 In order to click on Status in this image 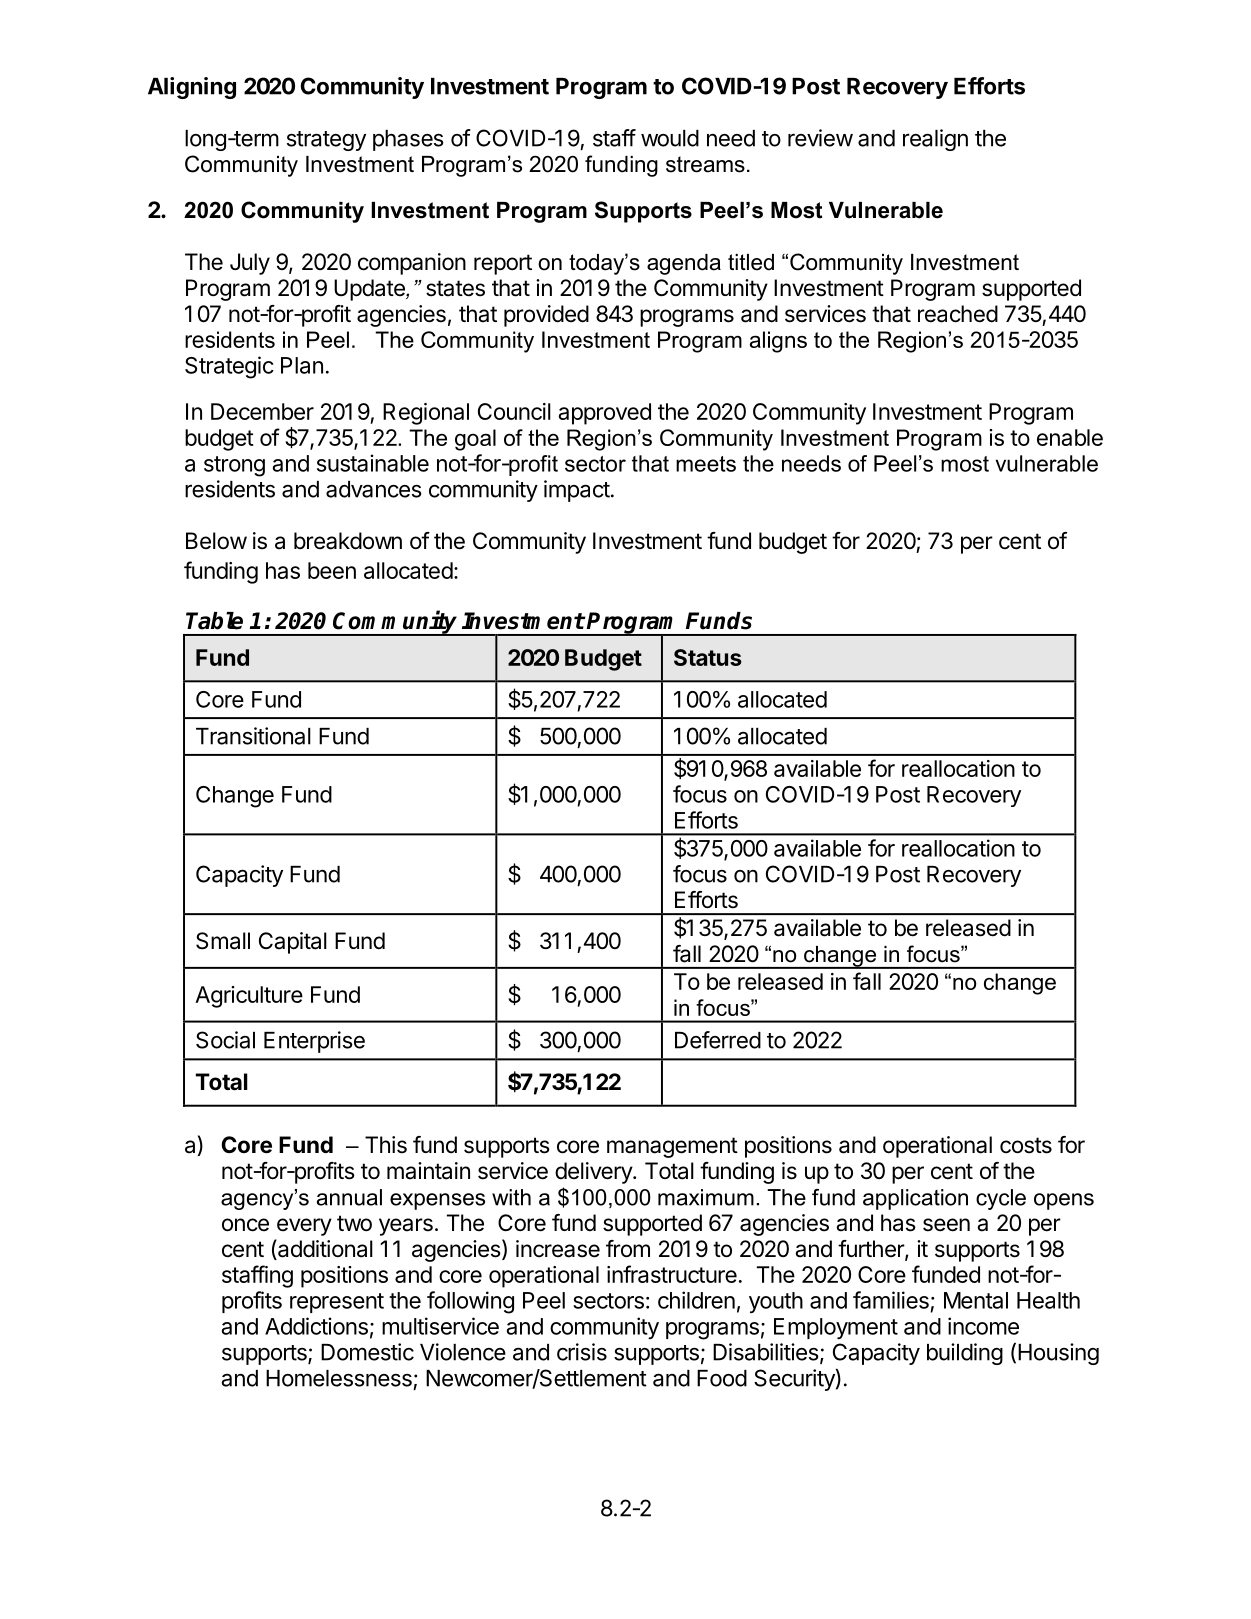, I will do `click(708, 657)`.
